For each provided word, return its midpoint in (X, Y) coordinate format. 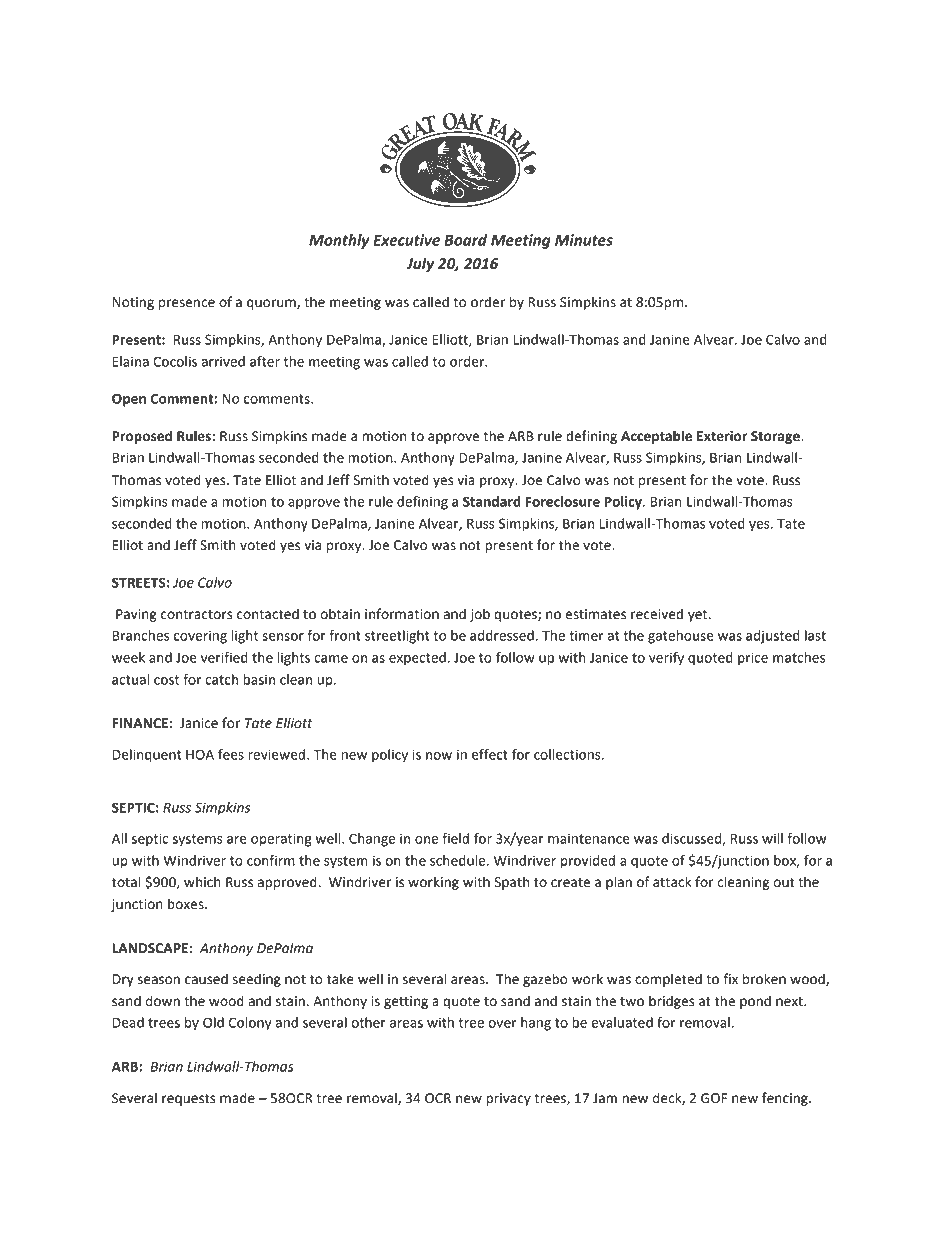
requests (189, 1100)
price (753, 659)
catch (221, 679)
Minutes (584, 240)
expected (417, 659)
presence (187, 304)
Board (465, 240)
